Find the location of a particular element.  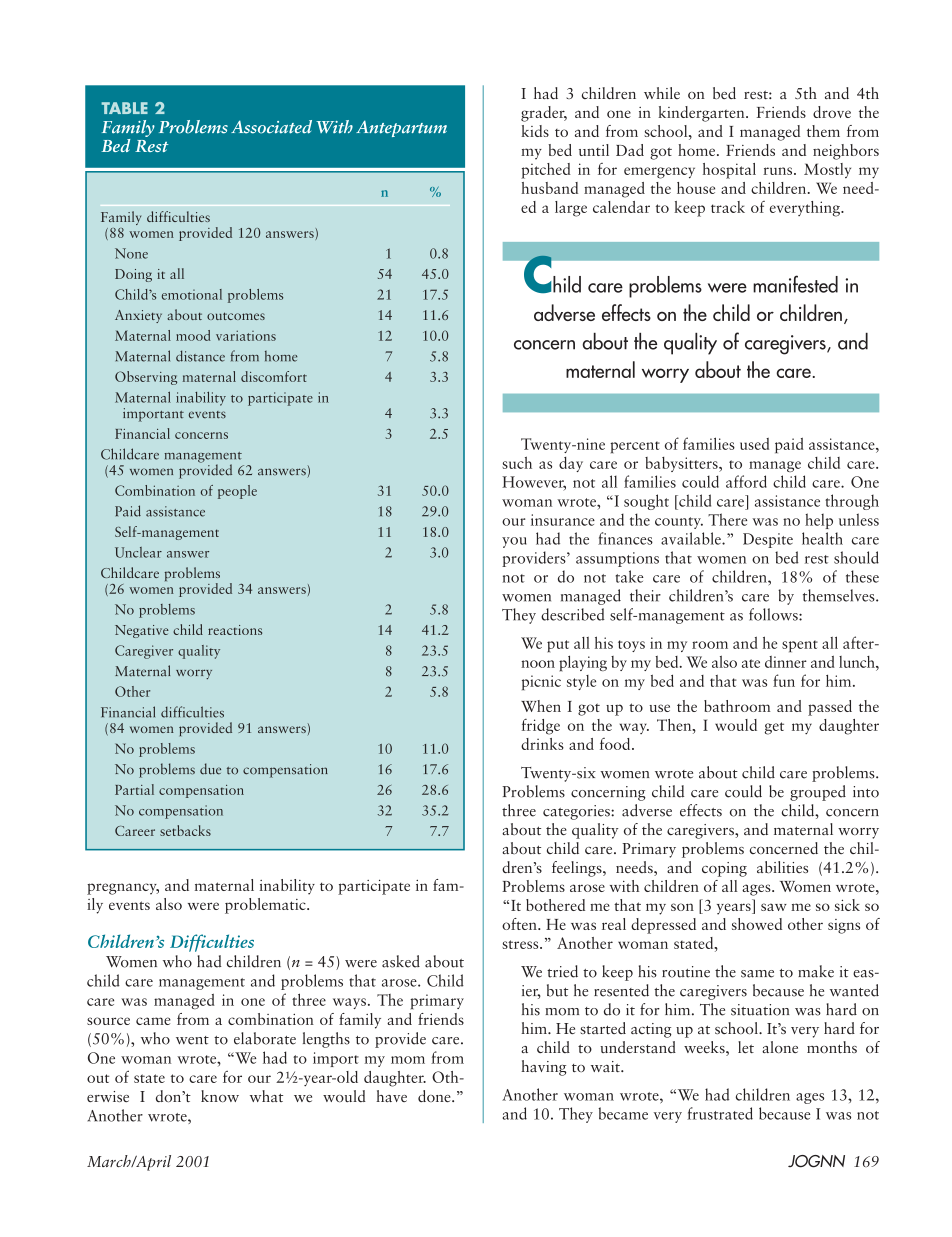

know is located at coordinates (220, 1096).
